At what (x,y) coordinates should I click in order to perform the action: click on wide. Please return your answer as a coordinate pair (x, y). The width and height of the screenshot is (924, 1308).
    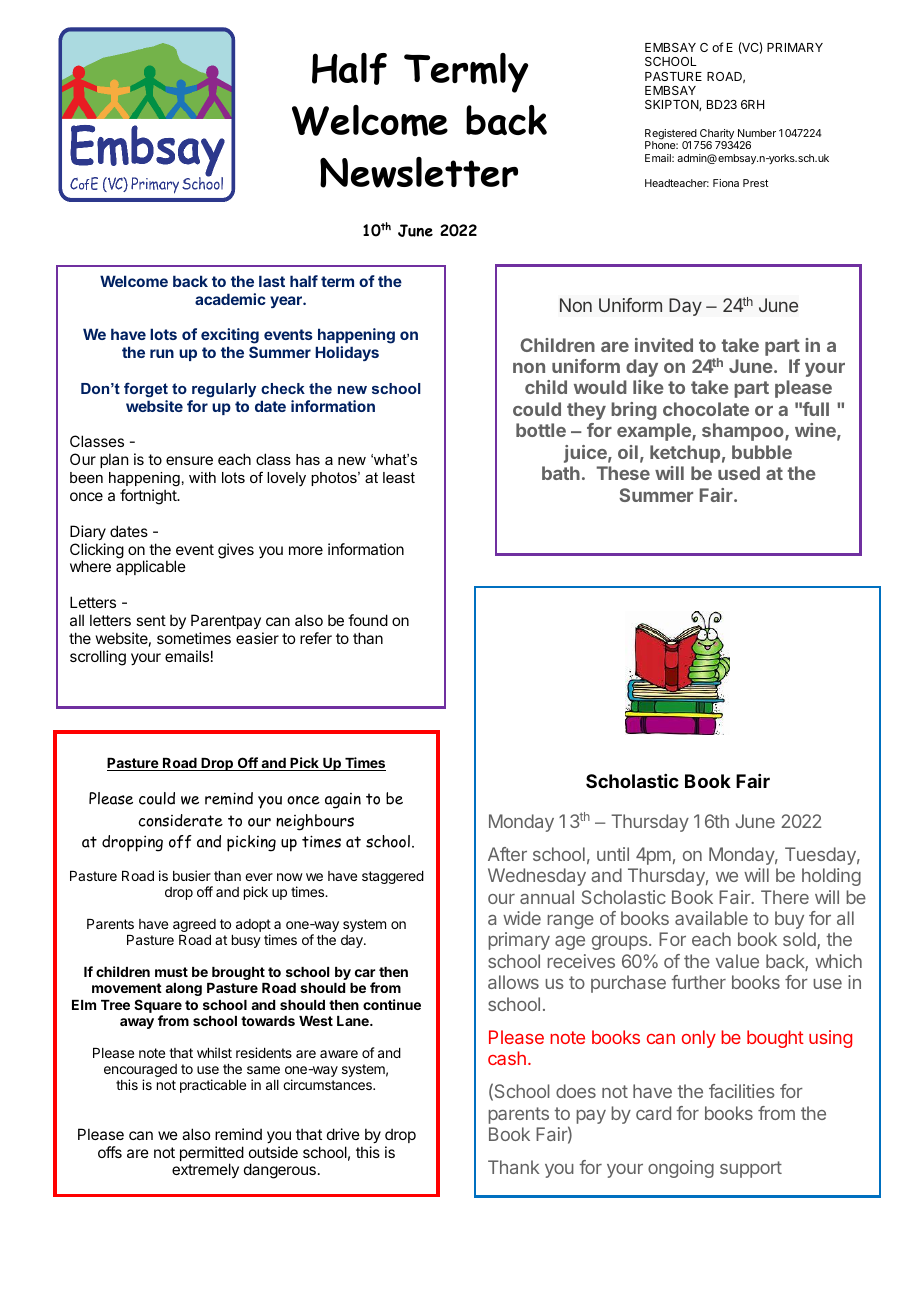
    Looking at the image, I should click on (522, 918).
